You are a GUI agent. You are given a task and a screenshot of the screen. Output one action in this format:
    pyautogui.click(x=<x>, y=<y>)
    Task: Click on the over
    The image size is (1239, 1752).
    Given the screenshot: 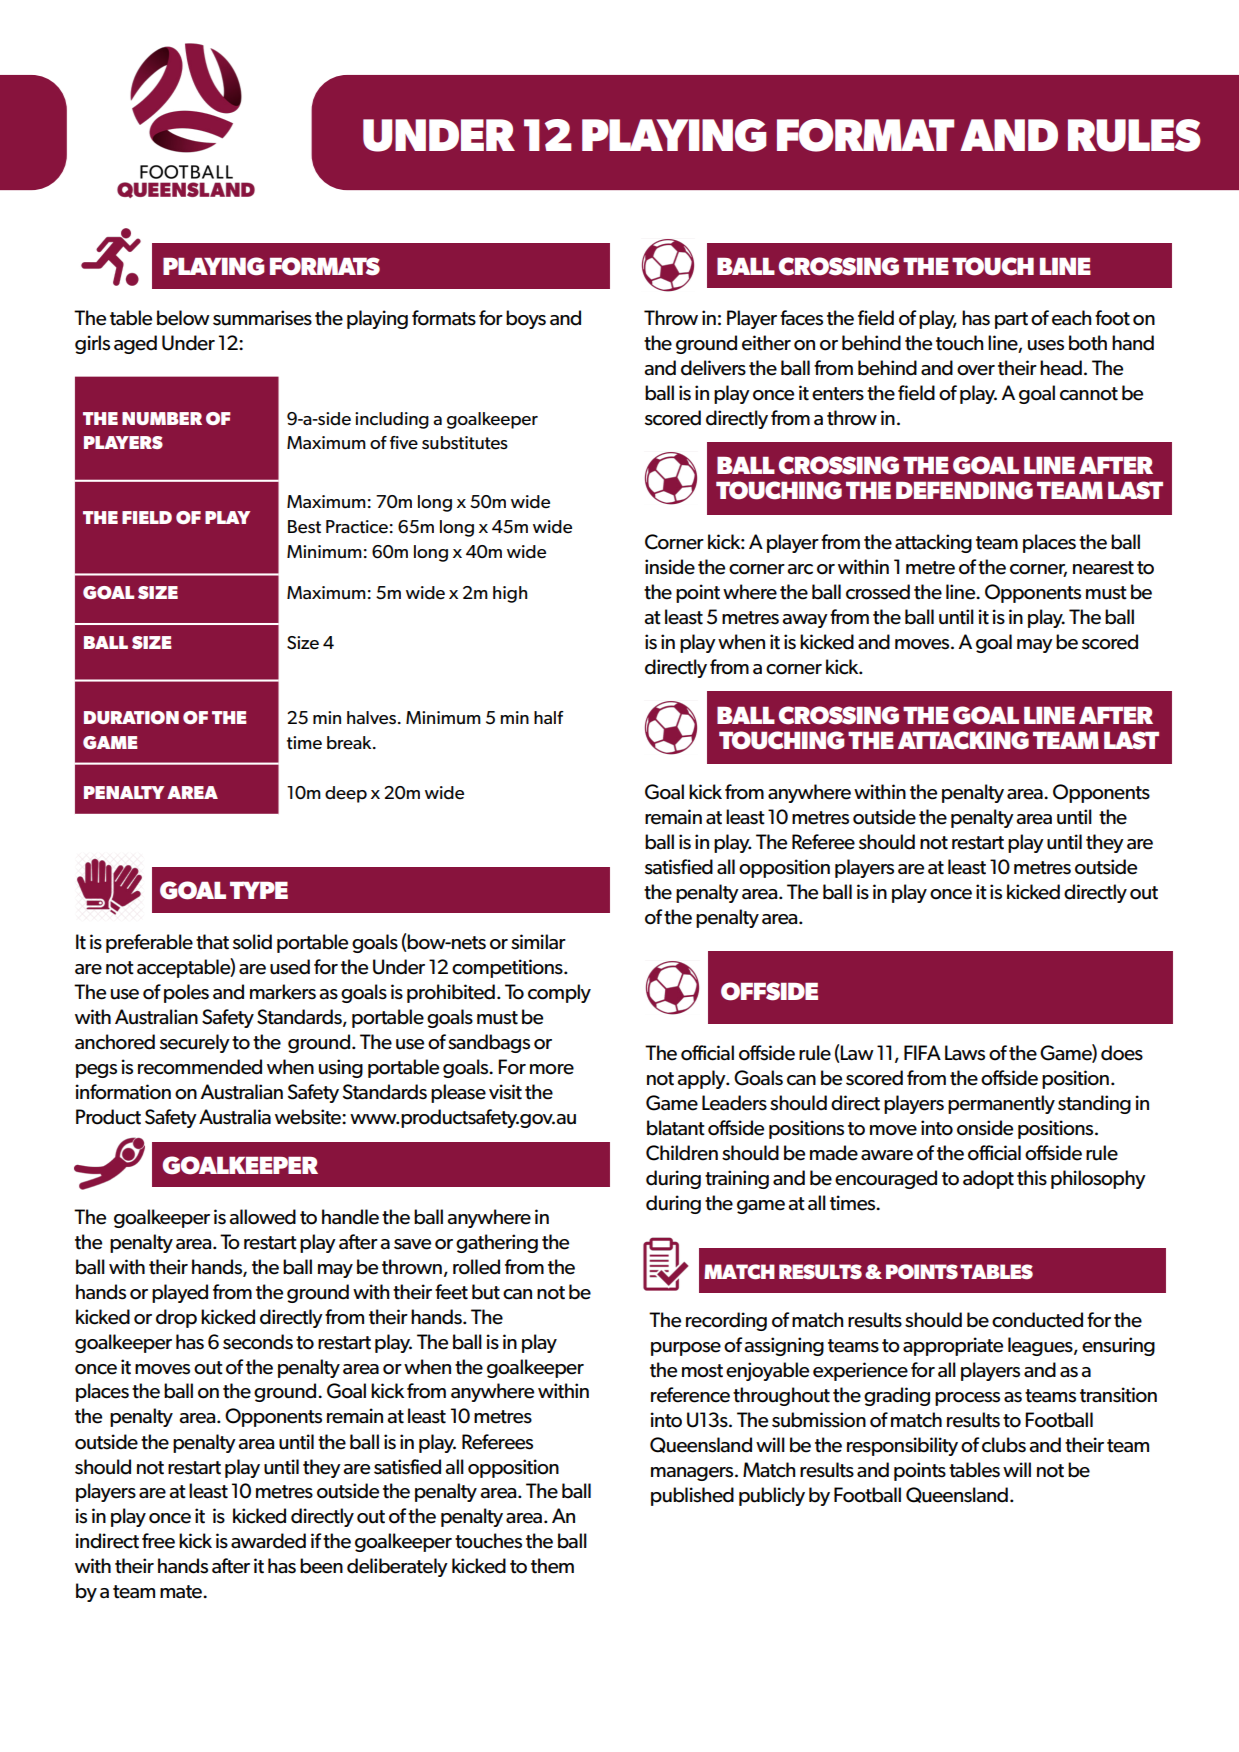 What is the action you would take?
    pyautogui.click(x=976, y=370)
